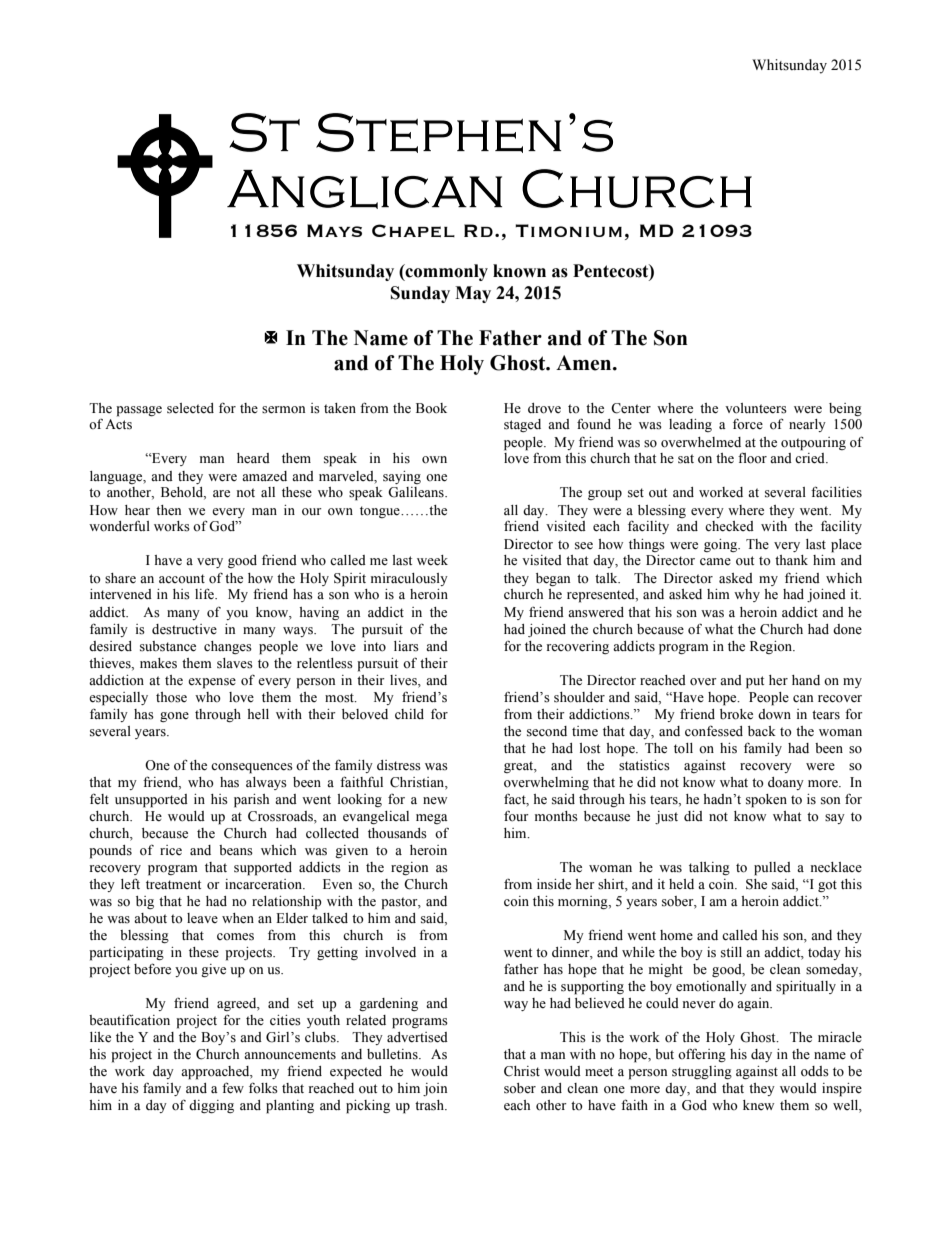 This page has width=952, height=1233. What do you see at coordinates (430, 1105) in the page?
I see `trash` at bounding box center [430, 1105].
